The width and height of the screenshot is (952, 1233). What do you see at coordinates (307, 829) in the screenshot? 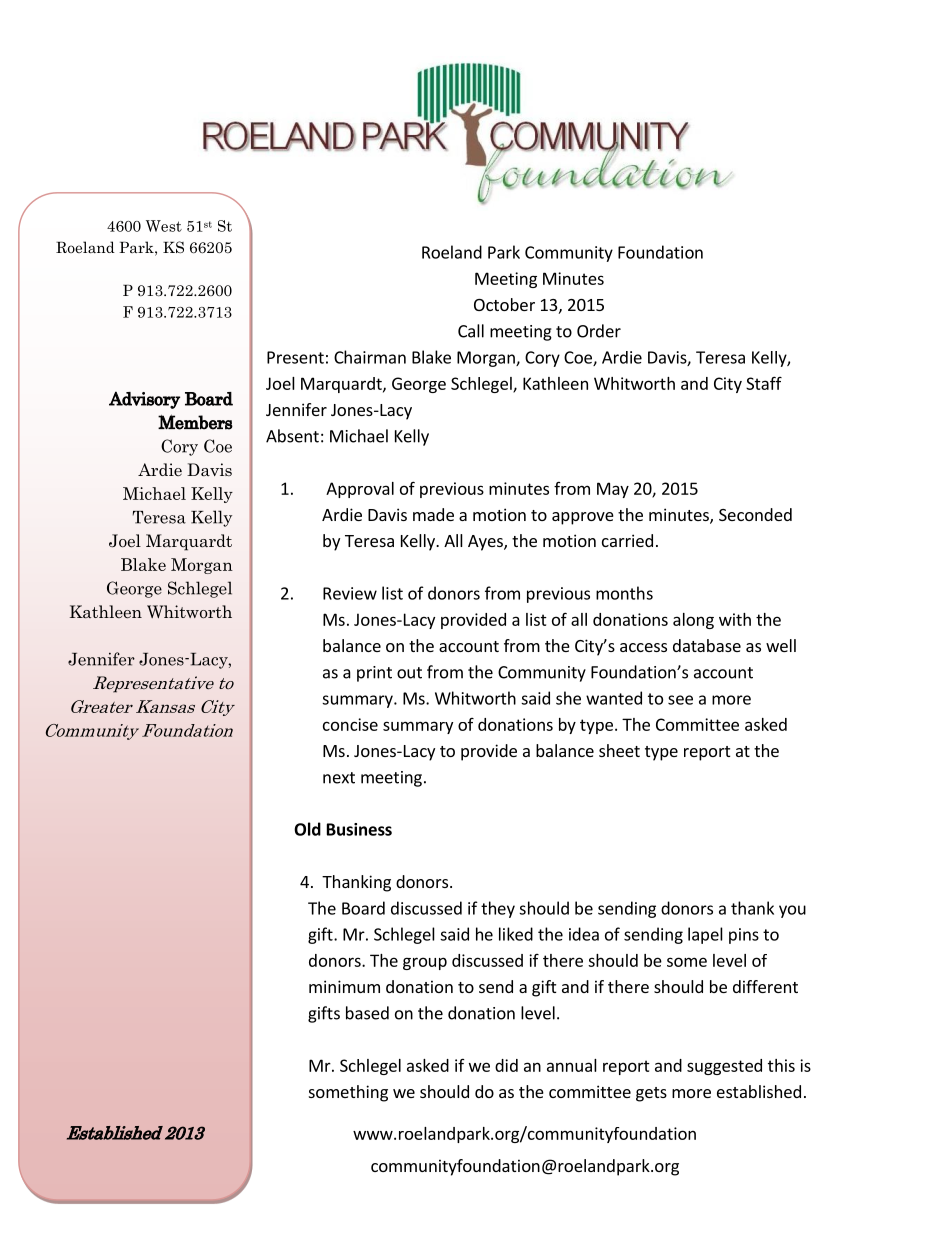
I see `Old` at bounding box center [307, 829].
